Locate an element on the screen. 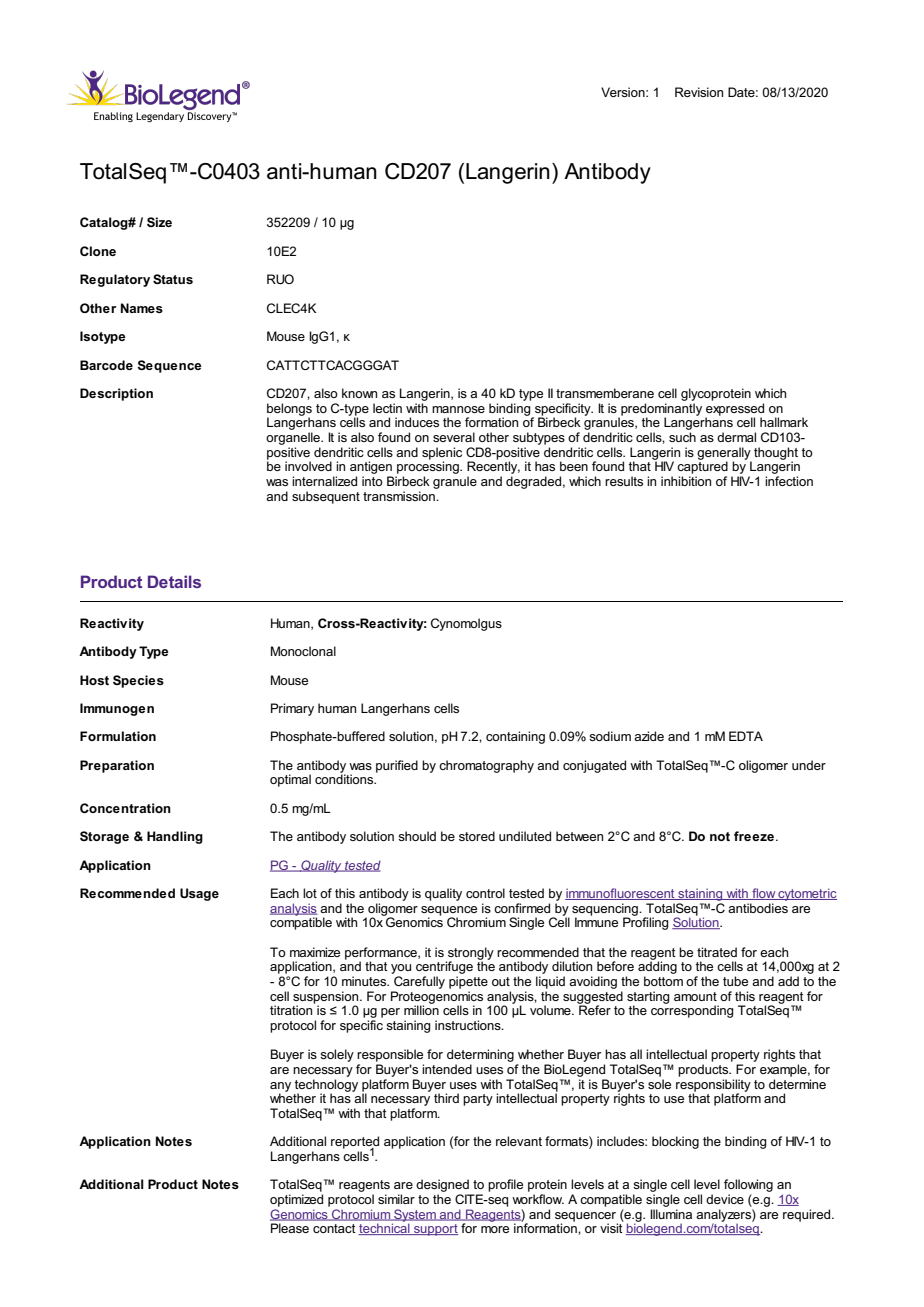 This screenshot has height=1307, width=924. Revision is located at coordinates (699, 92).
